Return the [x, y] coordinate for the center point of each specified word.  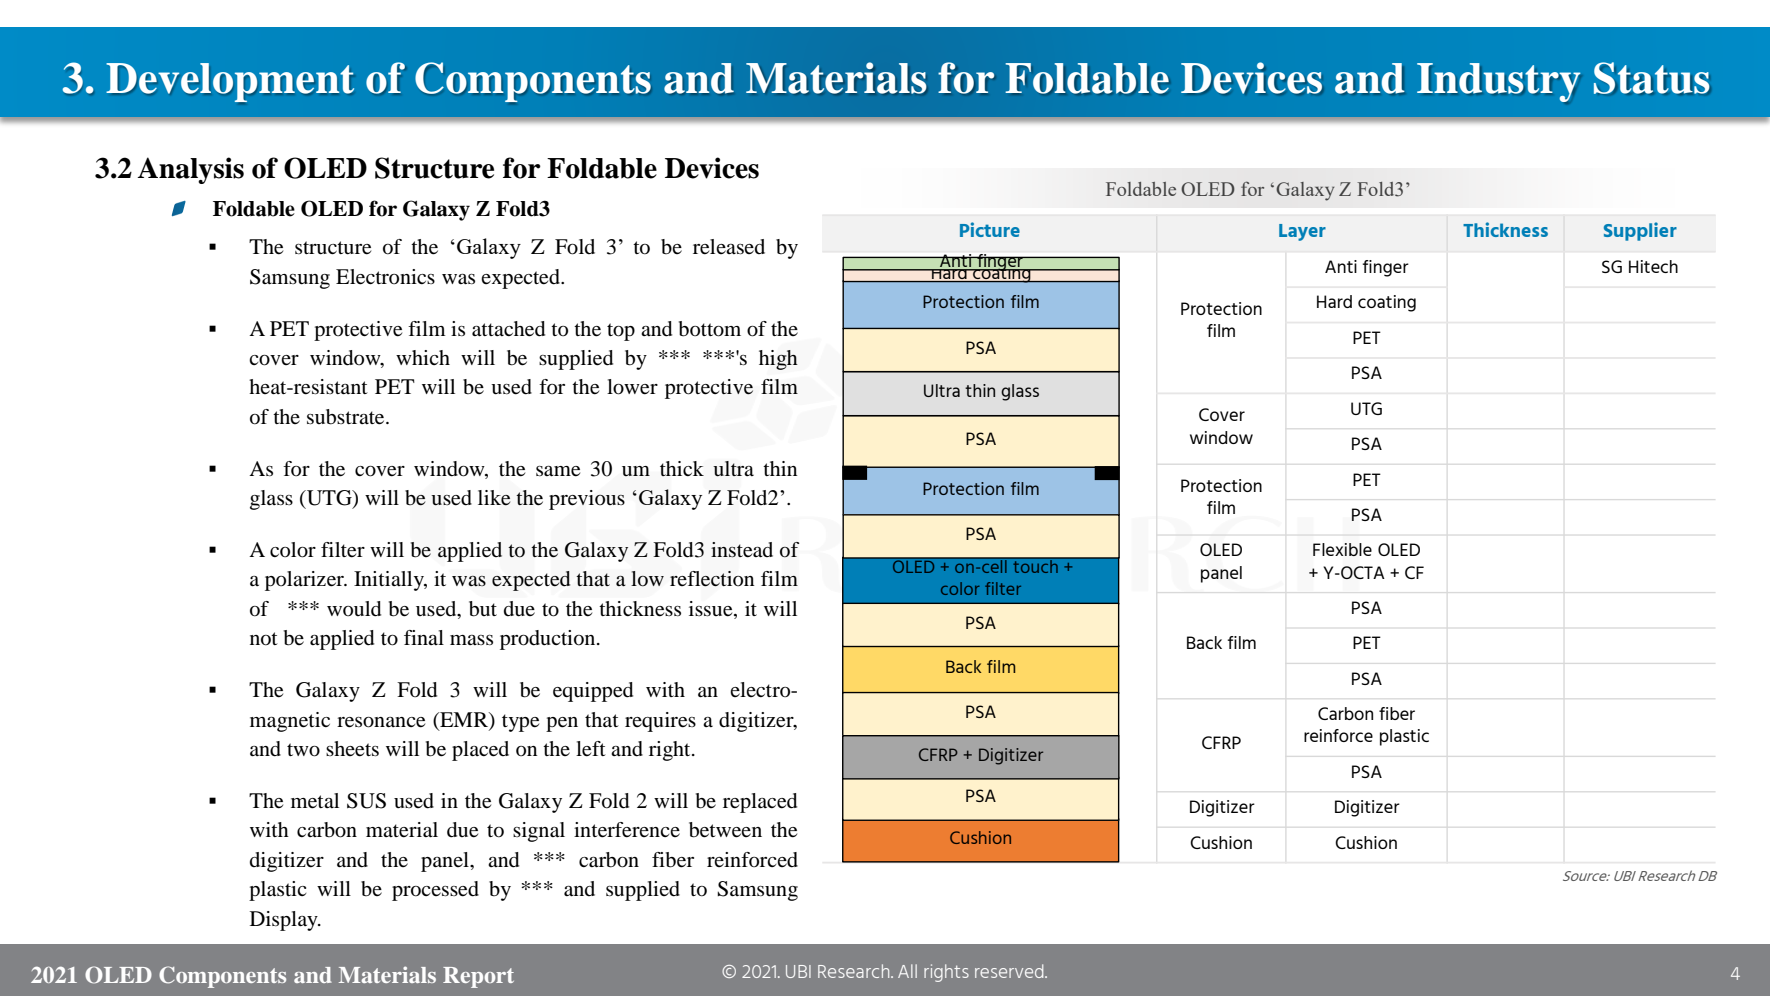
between [725, 830]
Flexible [1342, 549]
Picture [990, 229]
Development [230, 82]
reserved [1010, 971]
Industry [1498, 82]
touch [1035, 565]
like [494, 498]
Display [285, 921]
